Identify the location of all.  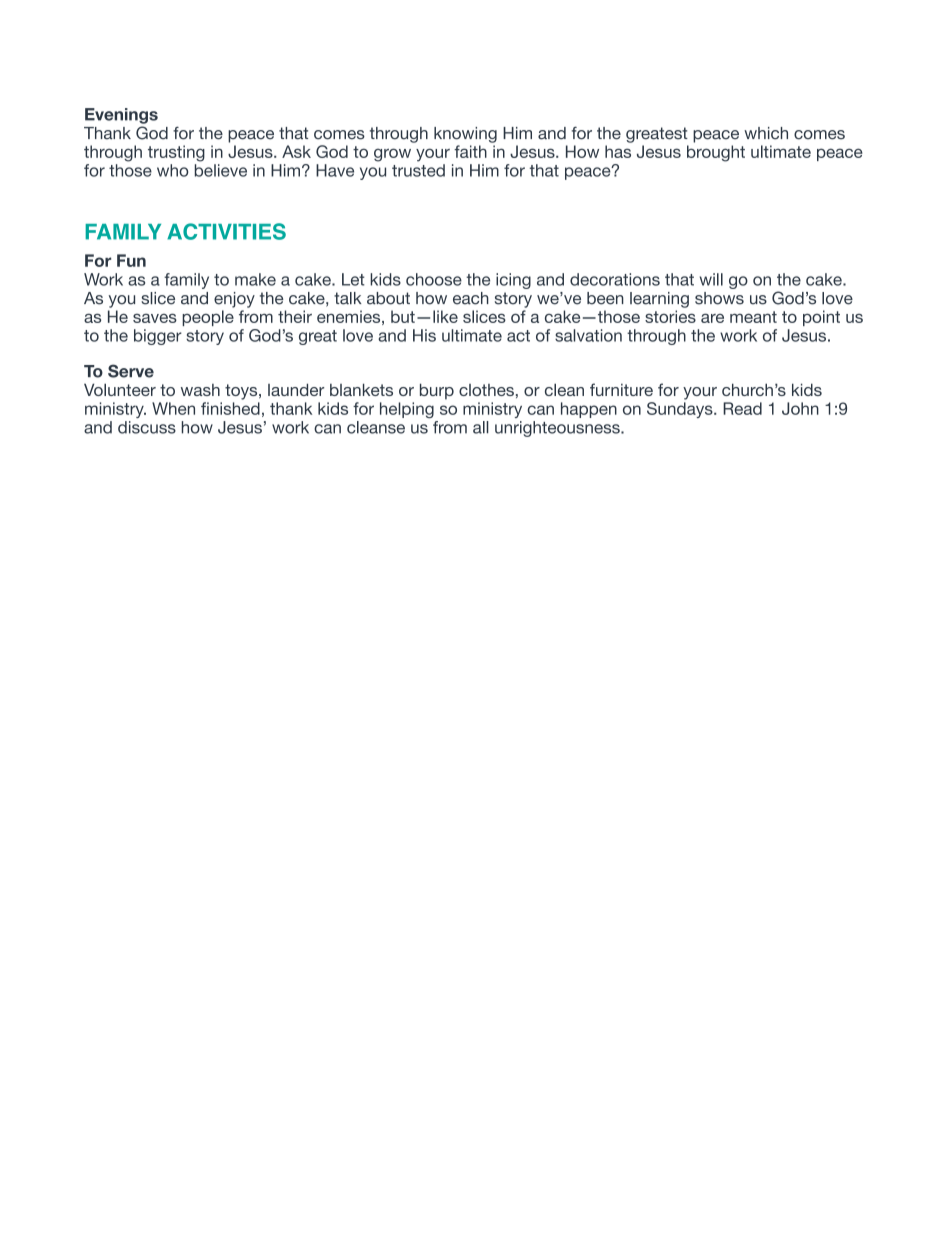
(481, 427).
